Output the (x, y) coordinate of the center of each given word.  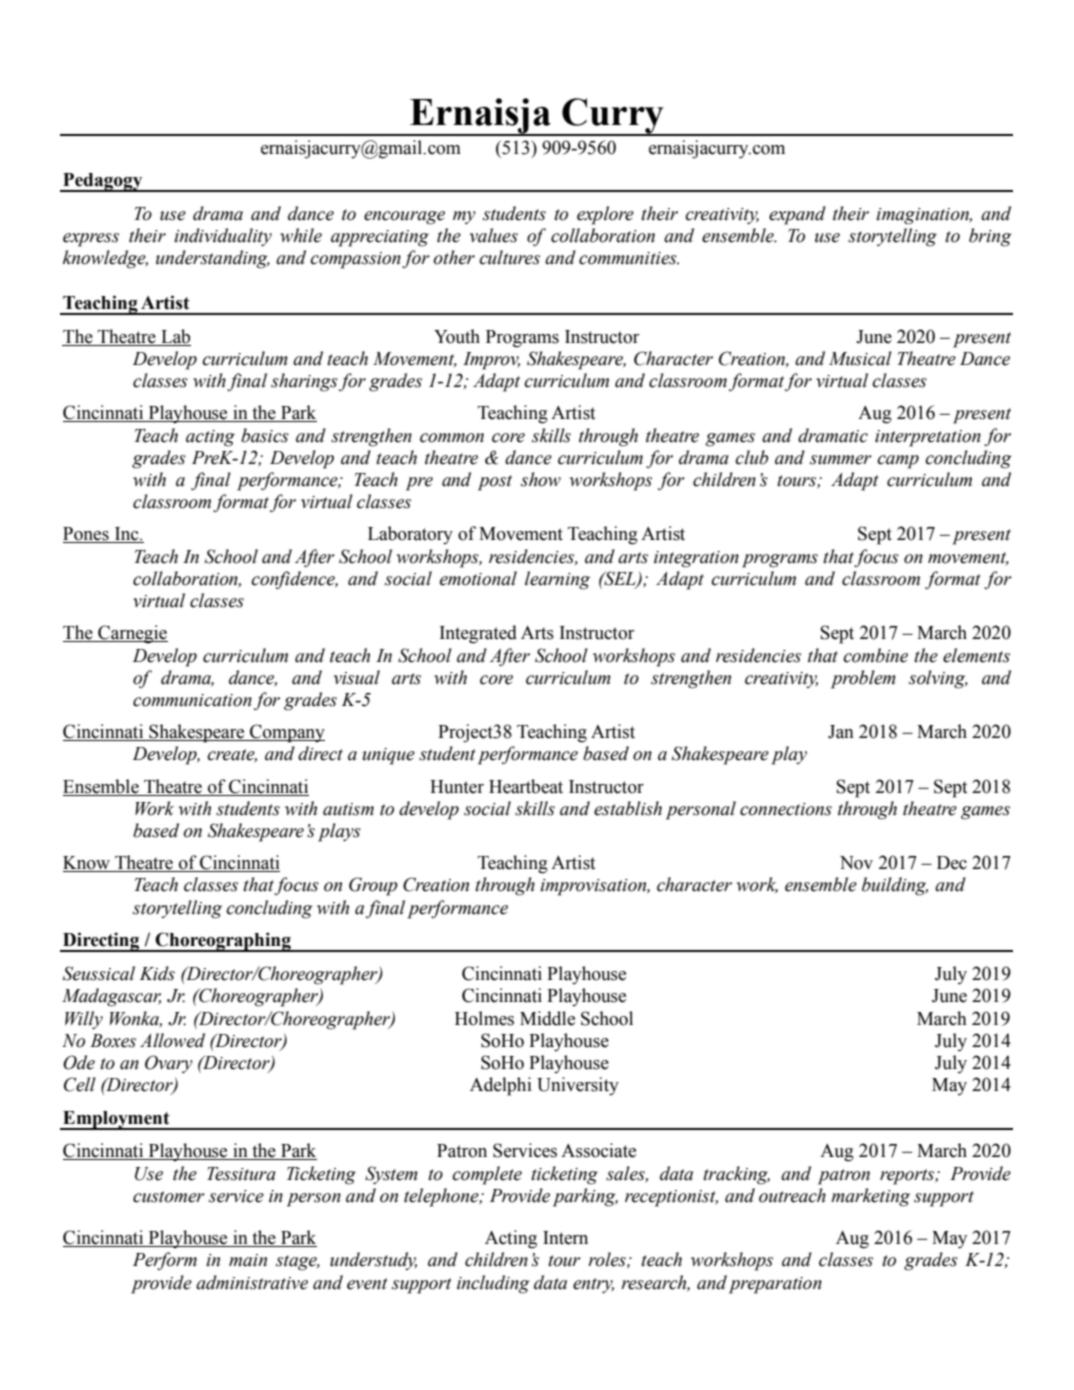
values (494, 235)
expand (797, 215)
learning (557, 580)
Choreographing (223, 942)
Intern (565, 1238)
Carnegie (132, 634)
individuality (223, 237)
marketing (870, 1197)
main (248, 1260)
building (895, 886)
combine (875, 655)
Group (373, 886)
